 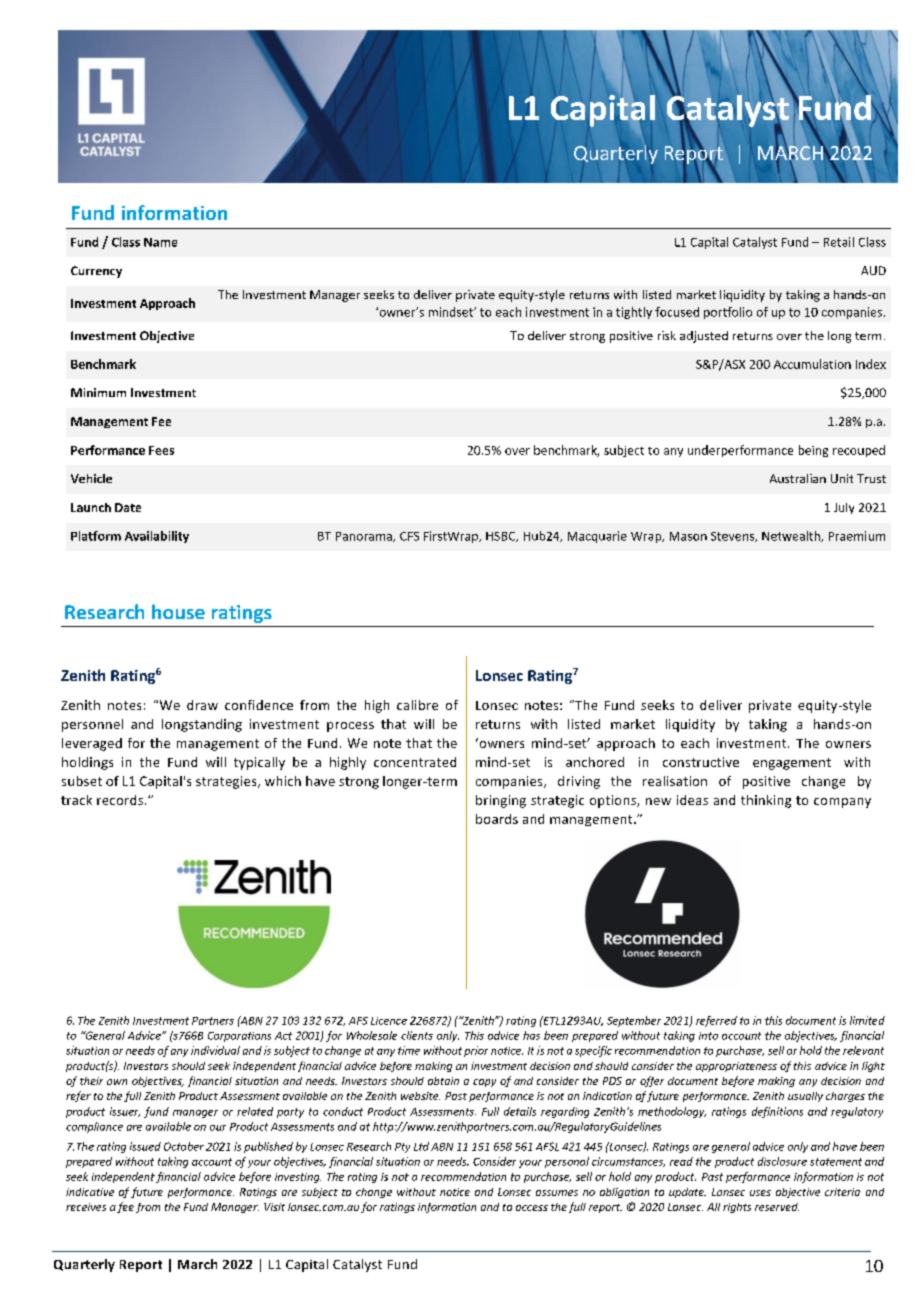 I want to click on access, so click(x=532, y=1208).
